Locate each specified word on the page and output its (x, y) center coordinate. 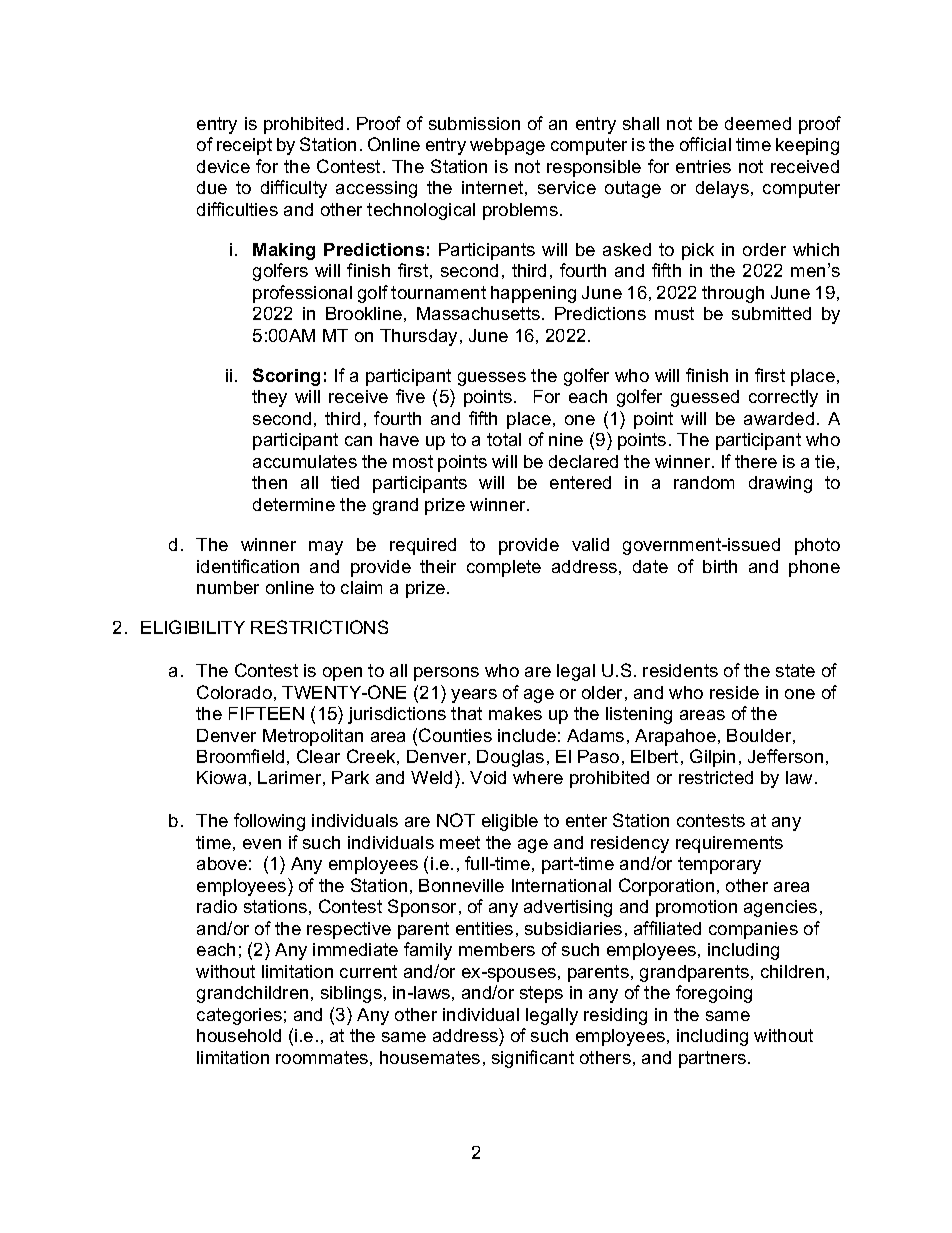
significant (533, 1059)
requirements (729, 844)
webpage (507, 146)
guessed (705, 398)
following (269, 822)
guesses (492, 379)
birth (720, 566)
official (705, 144)
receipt (244, 146)
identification (248, 566)
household (239, 1035)
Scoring (286, 377)
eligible (510, 822)
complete (504, 568)
